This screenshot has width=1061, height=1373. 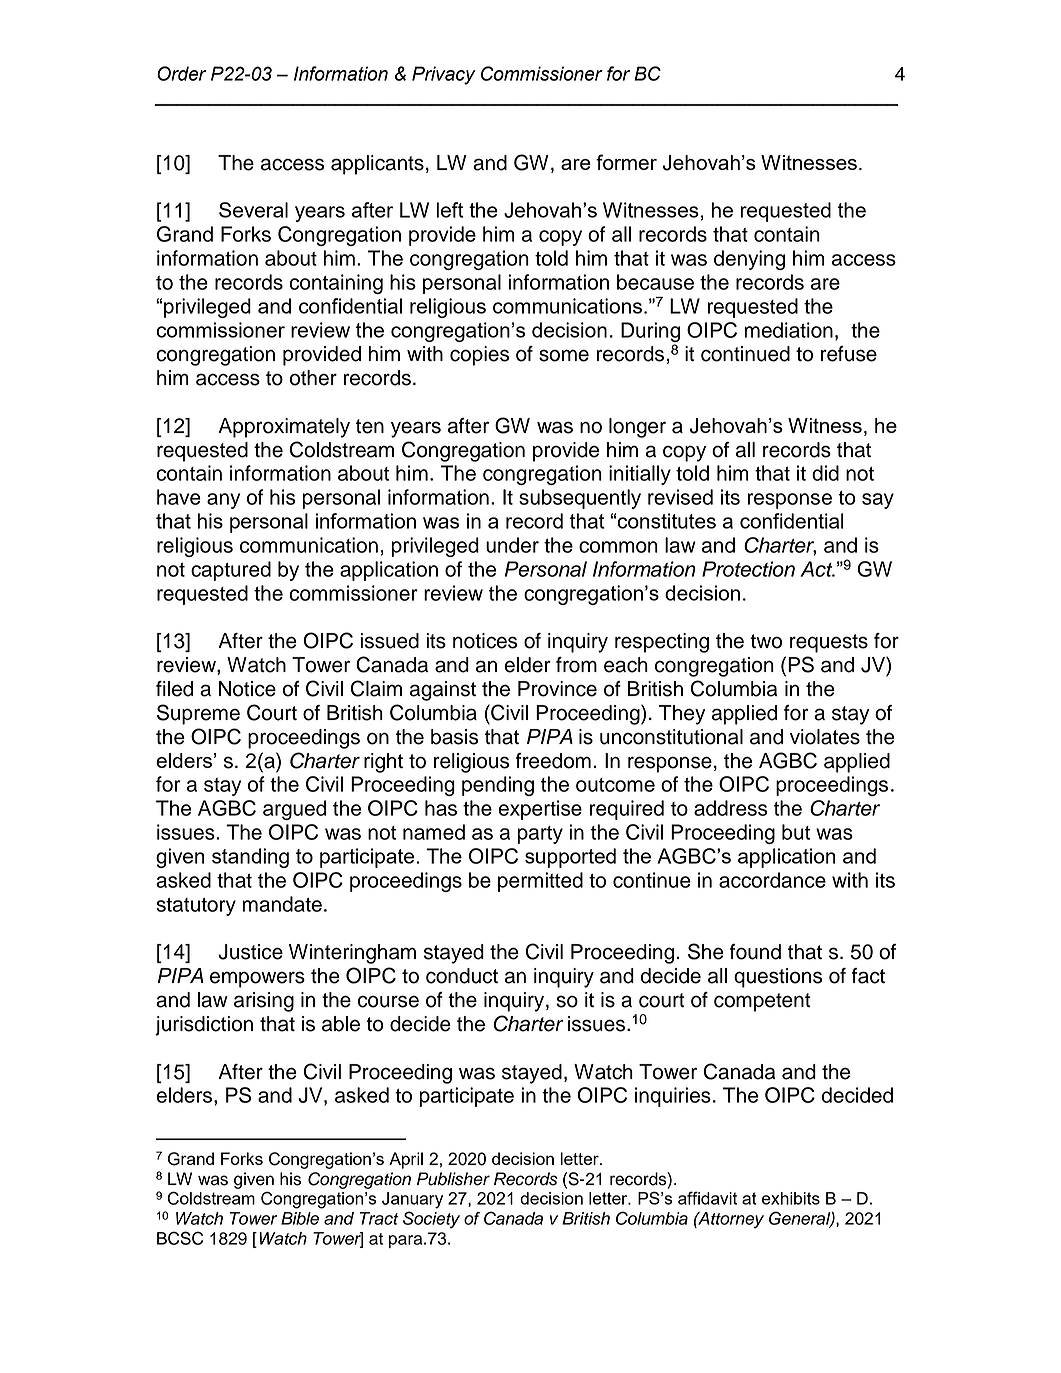 I want to click on Bible, so click(x=300, y=1218).
